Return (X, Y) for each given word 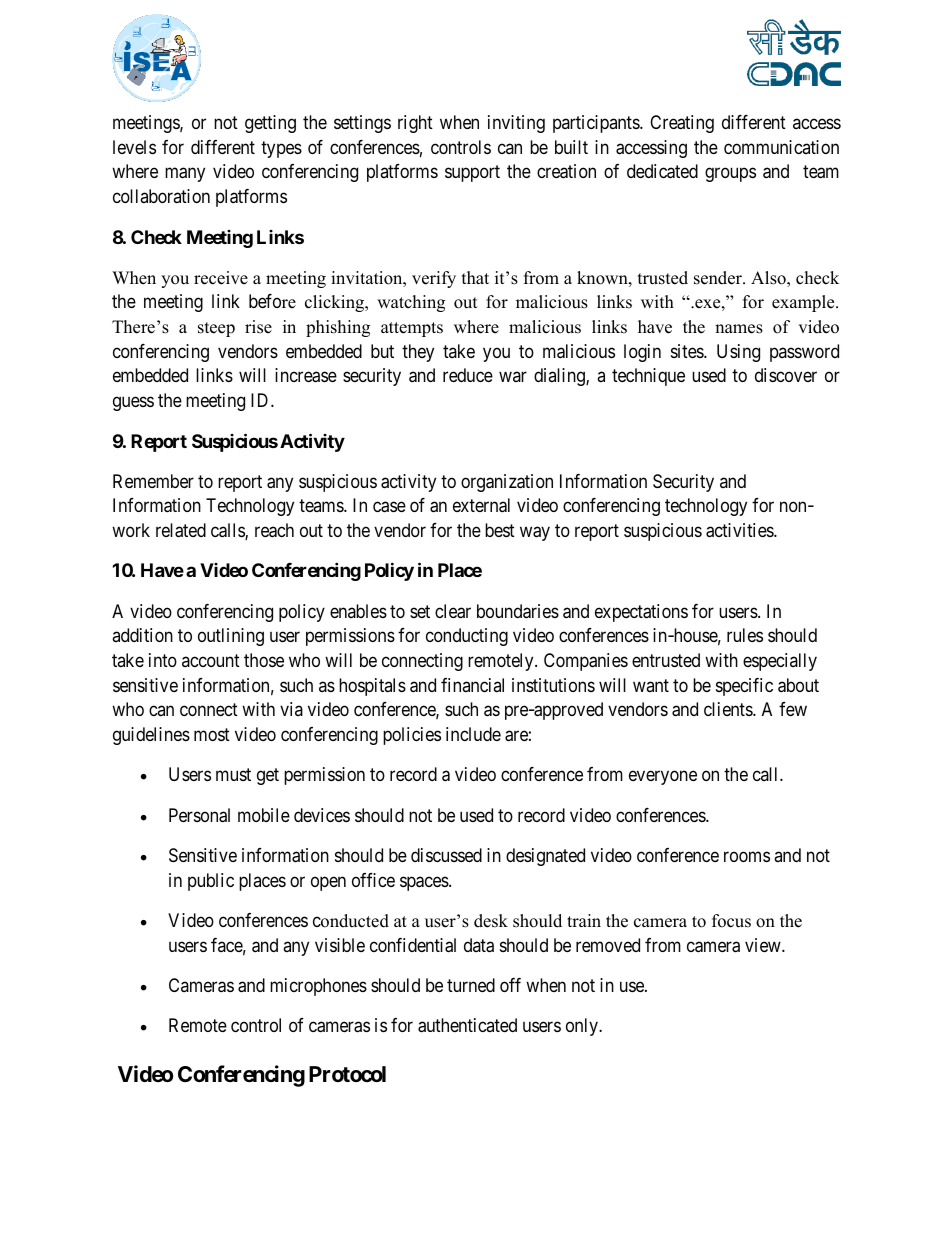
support (472, 173)
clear (453, 611)
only (583, 1027)
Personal (199, 815)
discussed (446, 855)
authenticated (467, 1025)
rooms (747, 856)
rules (745, 635)
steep (216, 329)
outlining (231, 637)
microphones (318, 987)
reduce (468, 375)
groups (730, 175)
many (185, 175)
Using (738, 353)
